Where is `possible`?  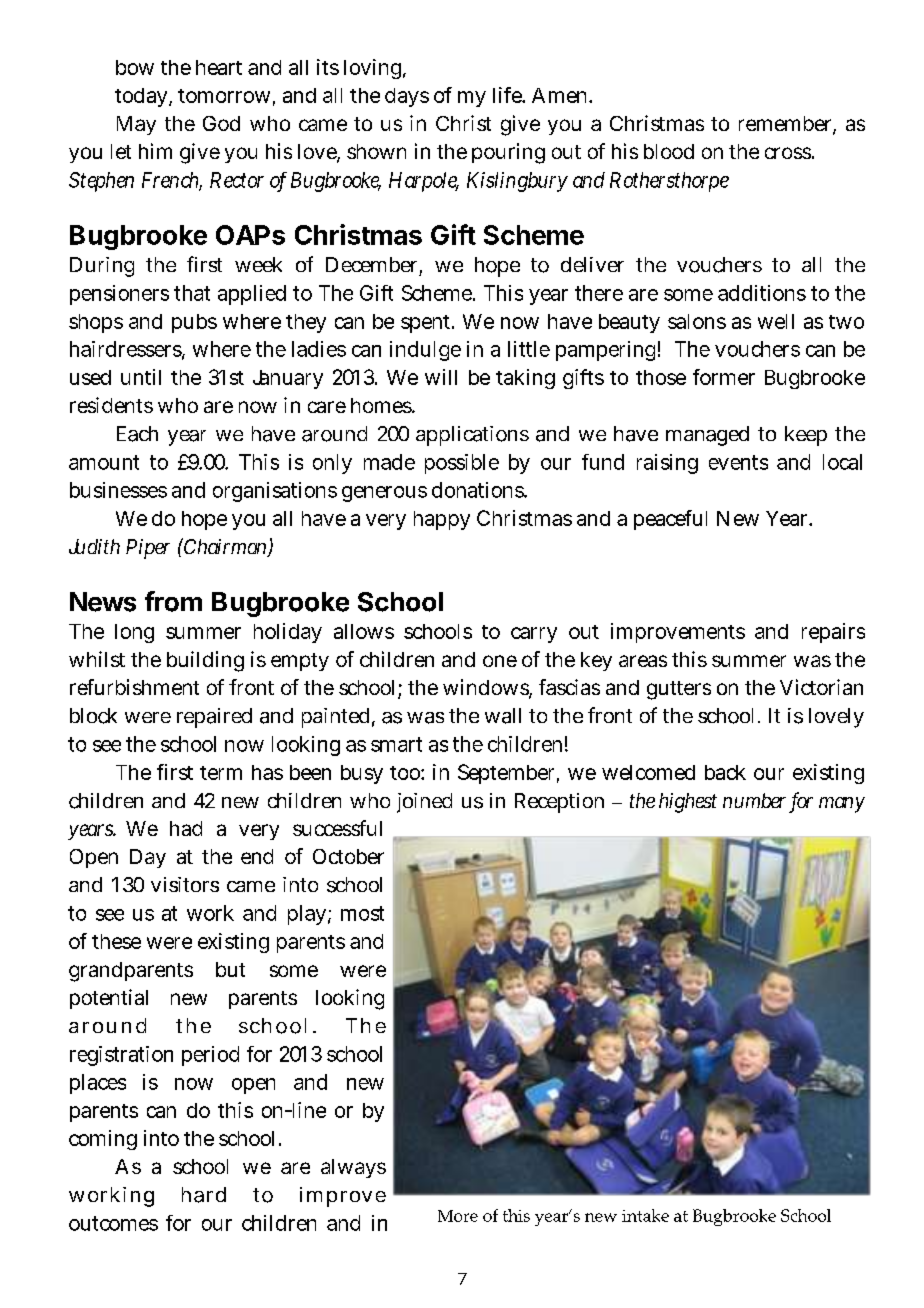
possible is located at coordinates (462, 464).
